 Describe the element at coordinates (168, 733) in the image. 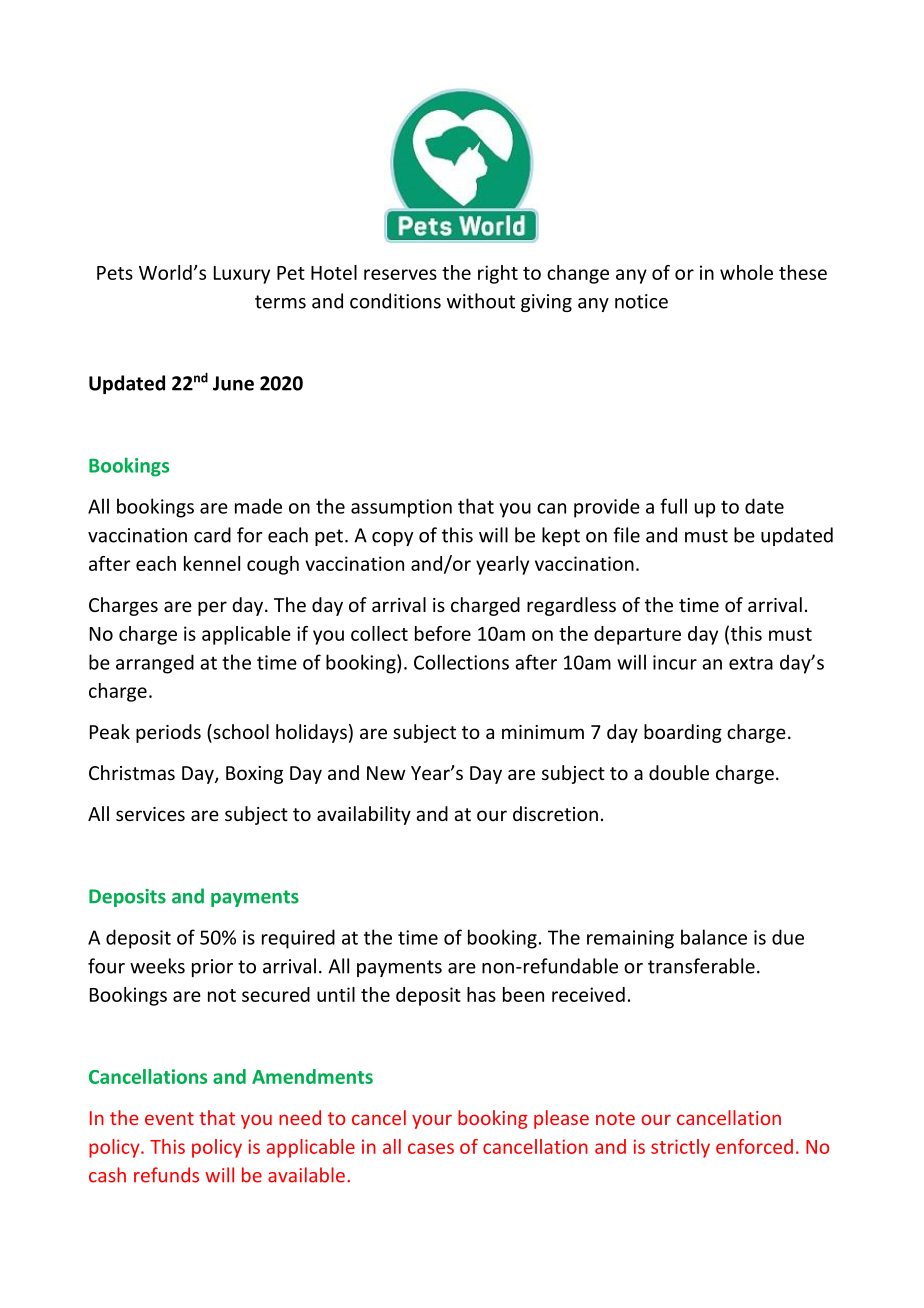

I see `periods` at that location.
